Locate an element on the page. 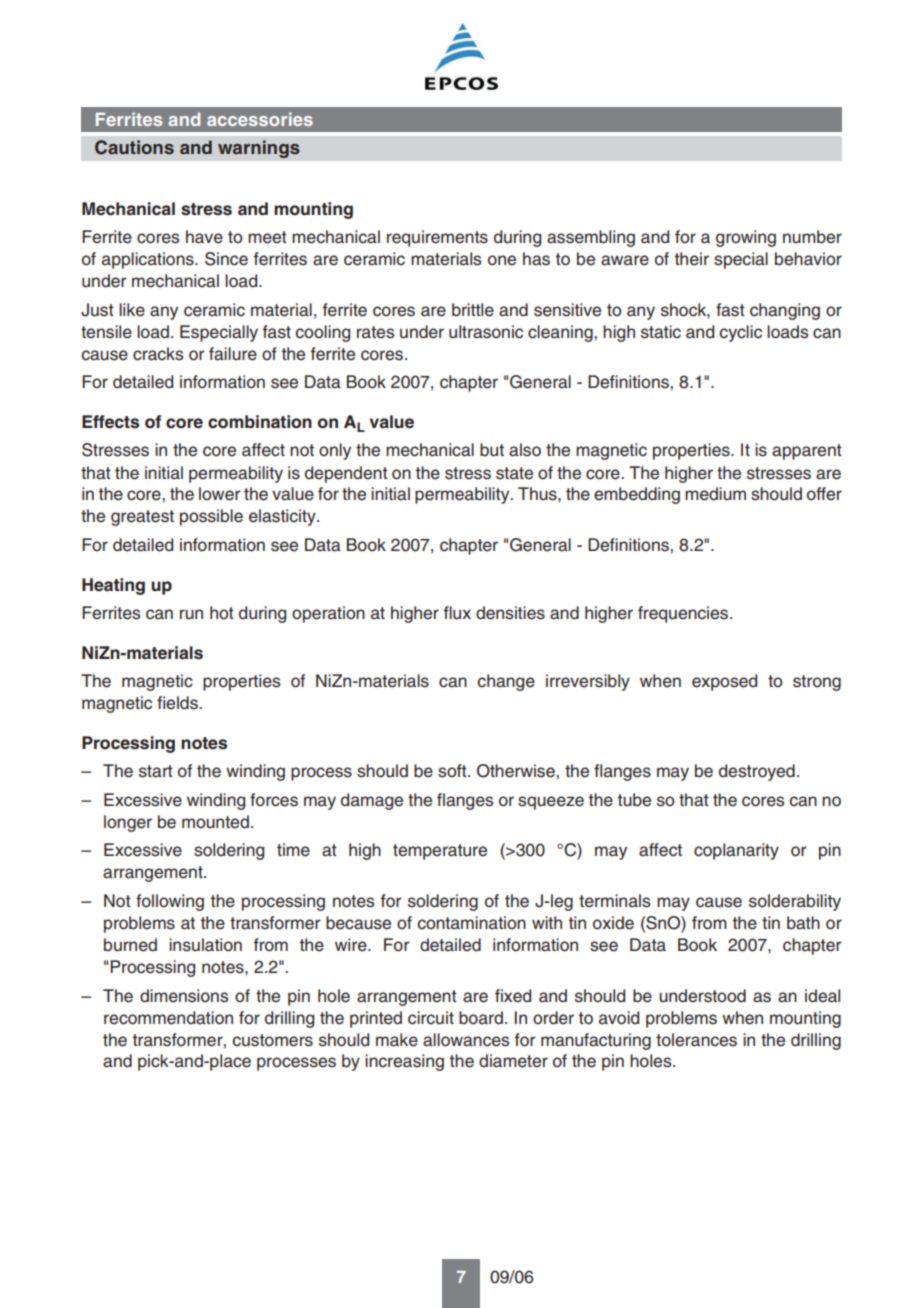 The width and height of the document is (924, 1308). fields is located at coordinates (178, 703).
